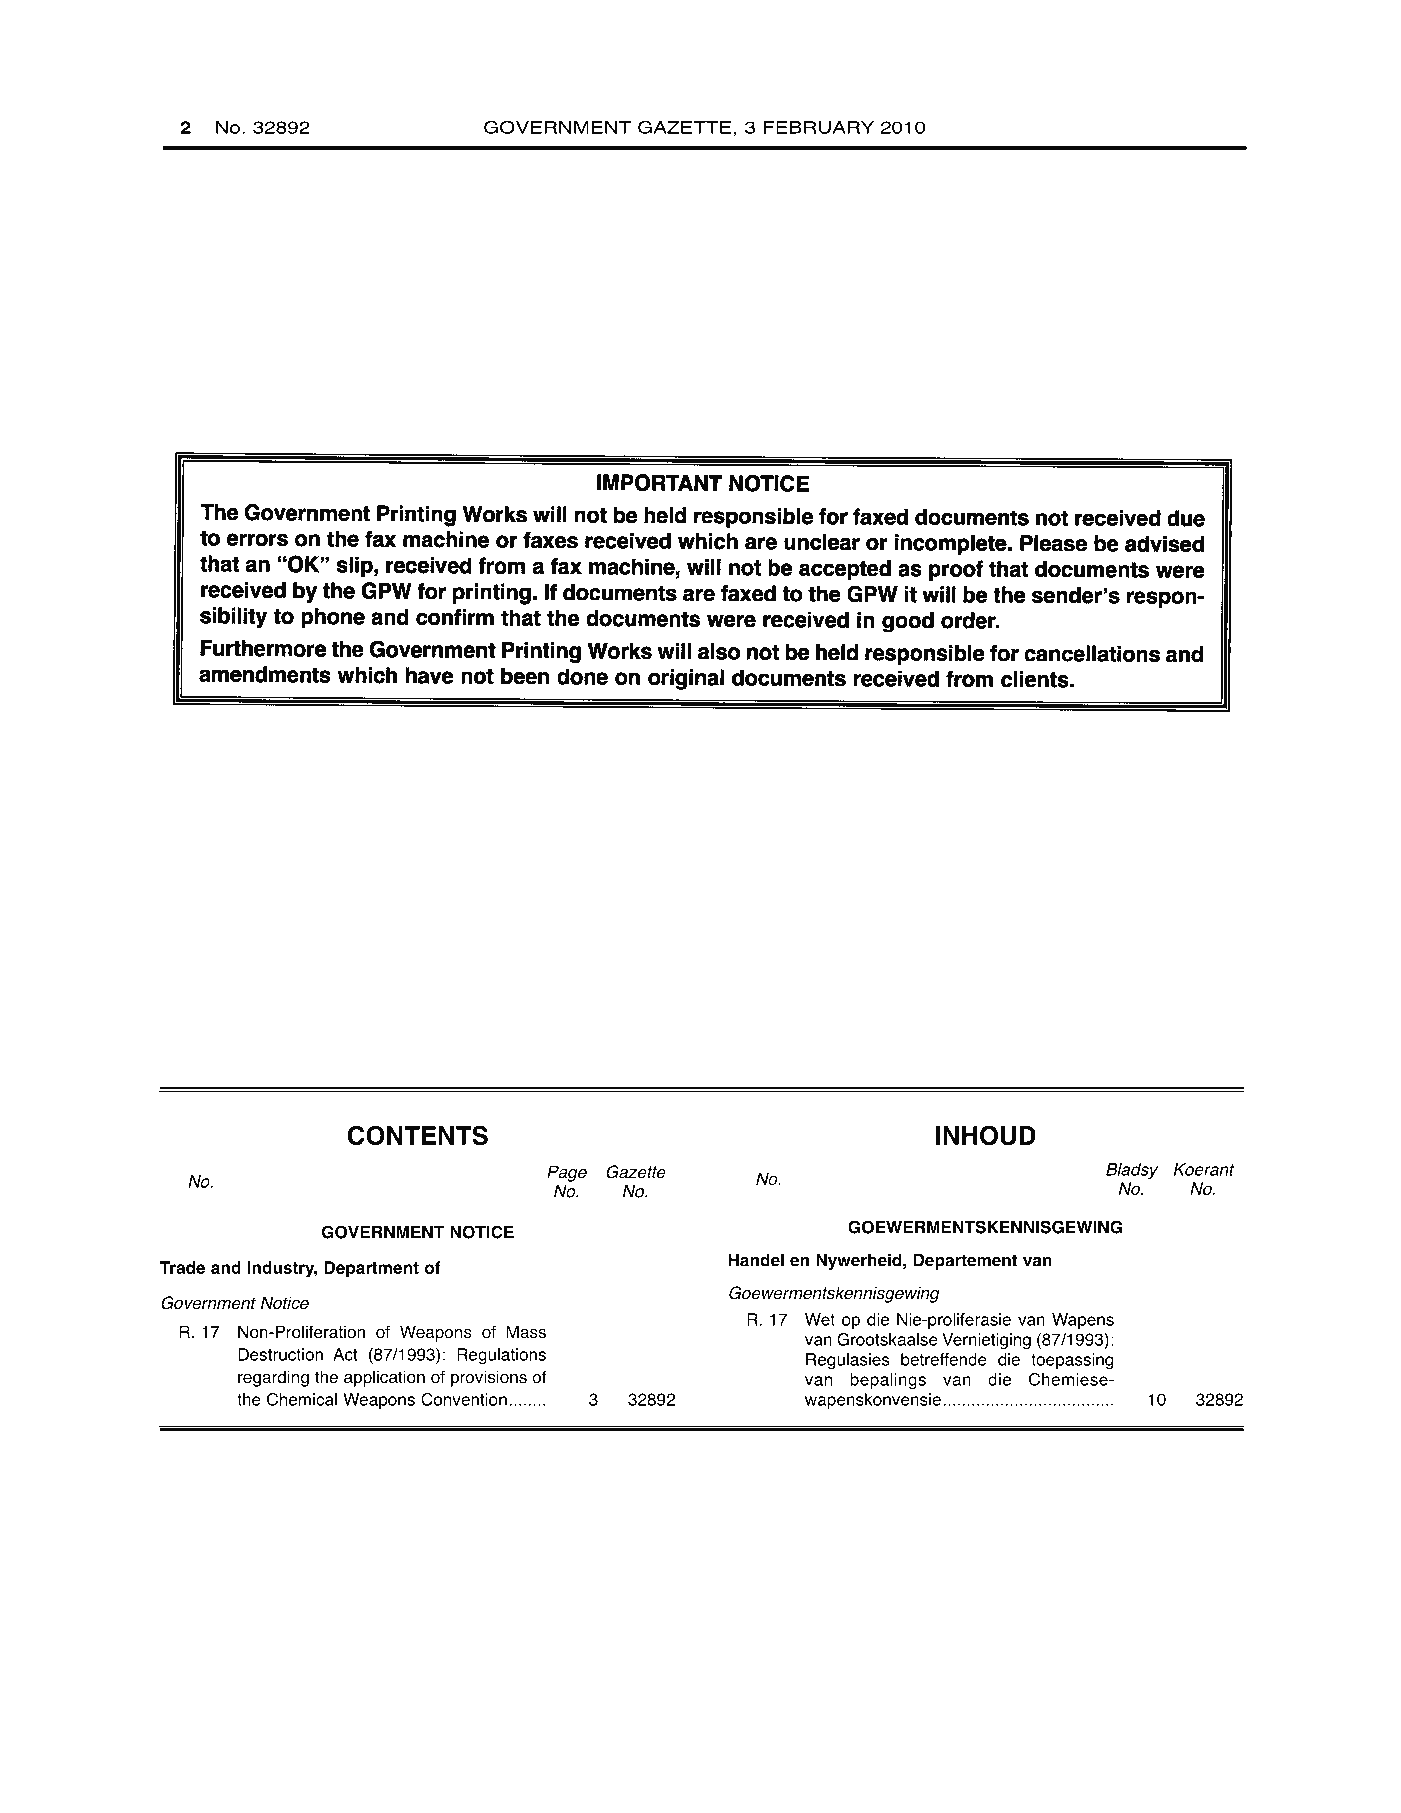  I want to click on Mass, so click(526, 1332).
